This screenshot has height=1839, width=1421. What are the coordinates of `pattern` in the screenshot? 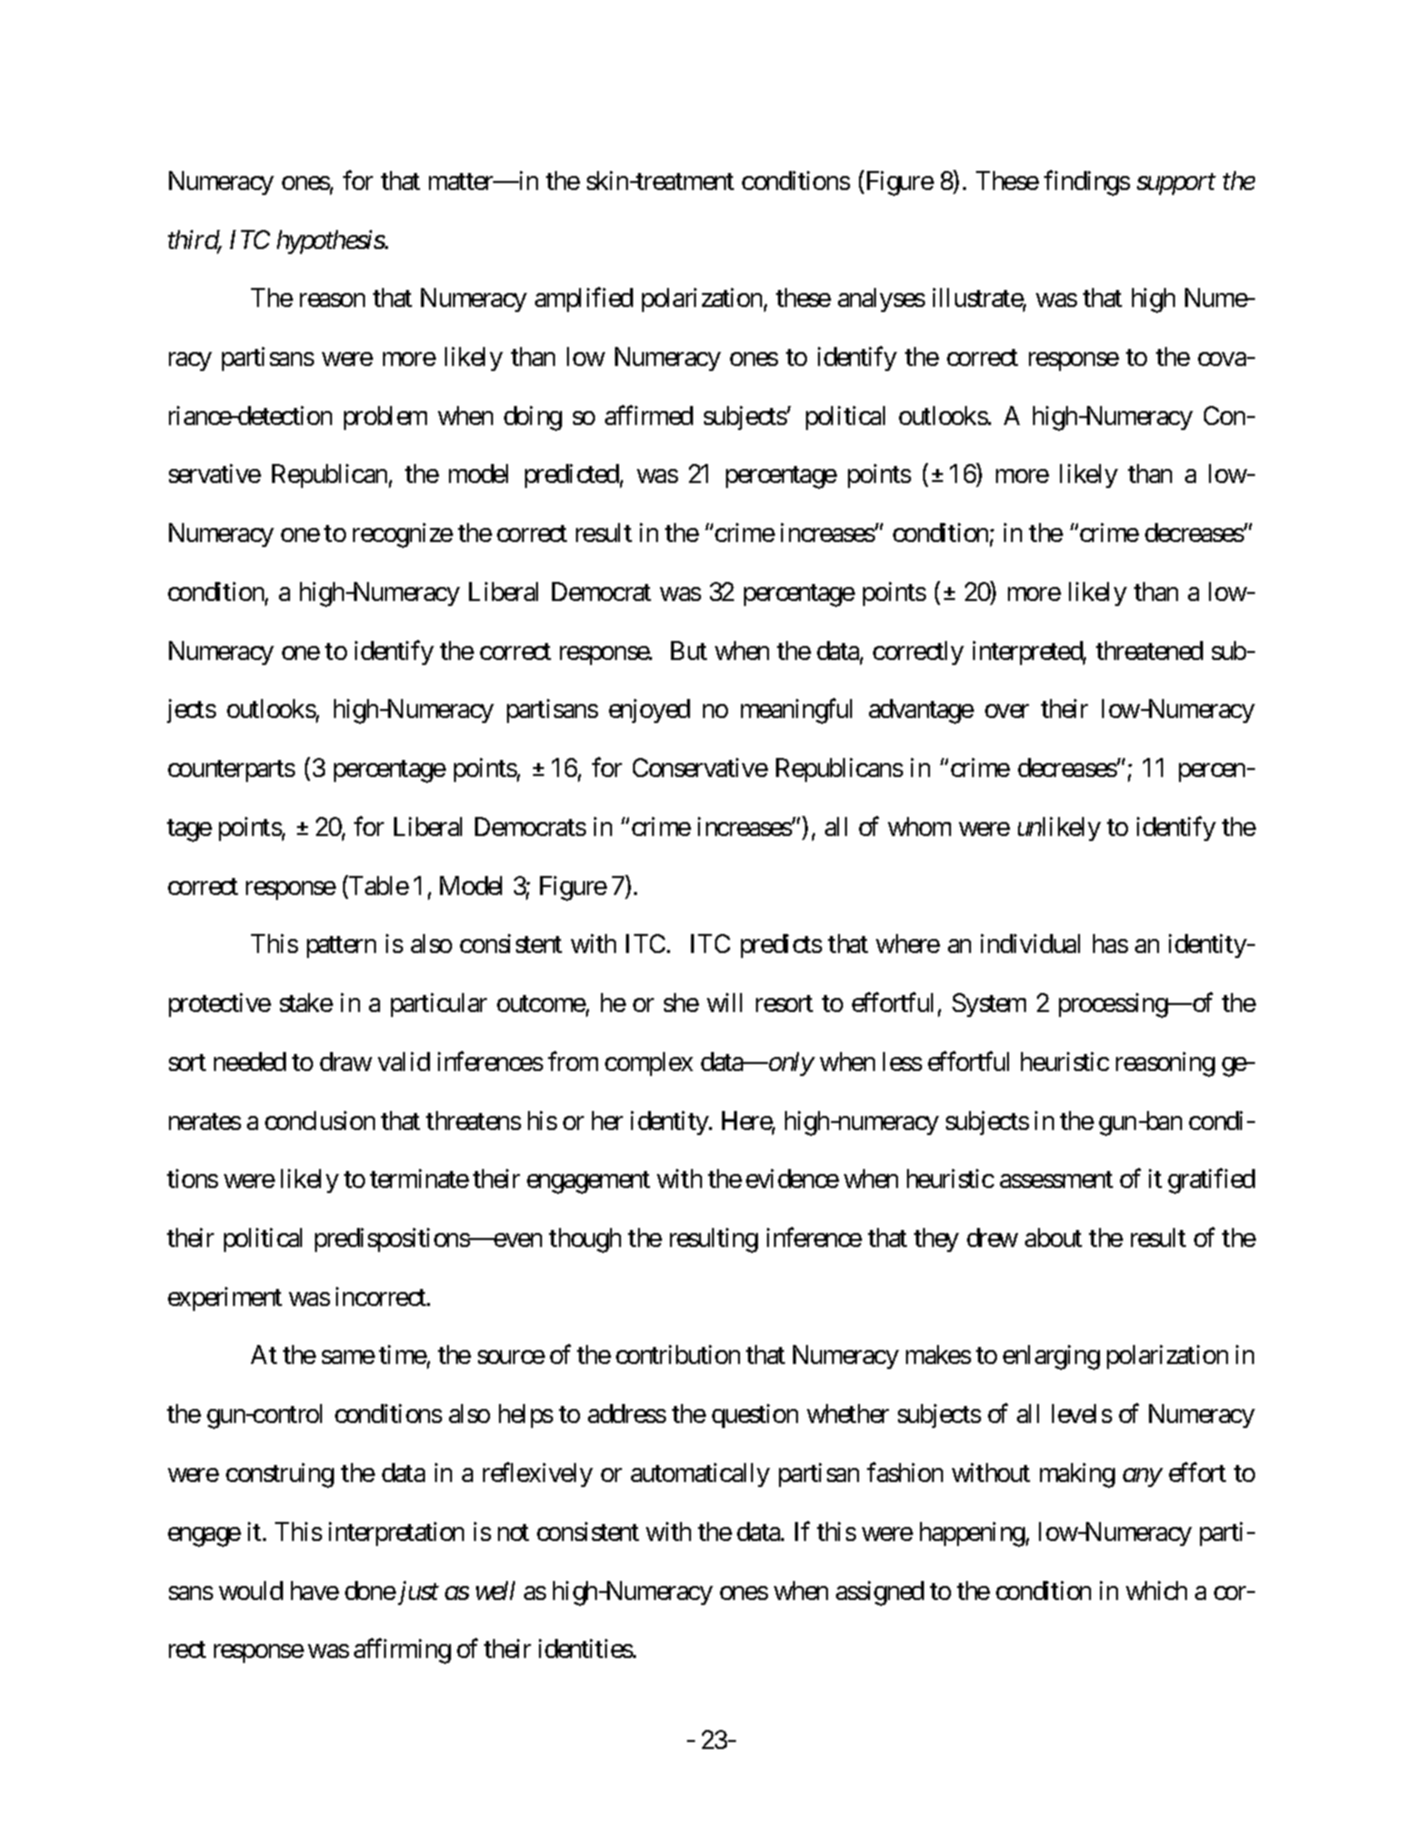 It's located at (341, 947).
